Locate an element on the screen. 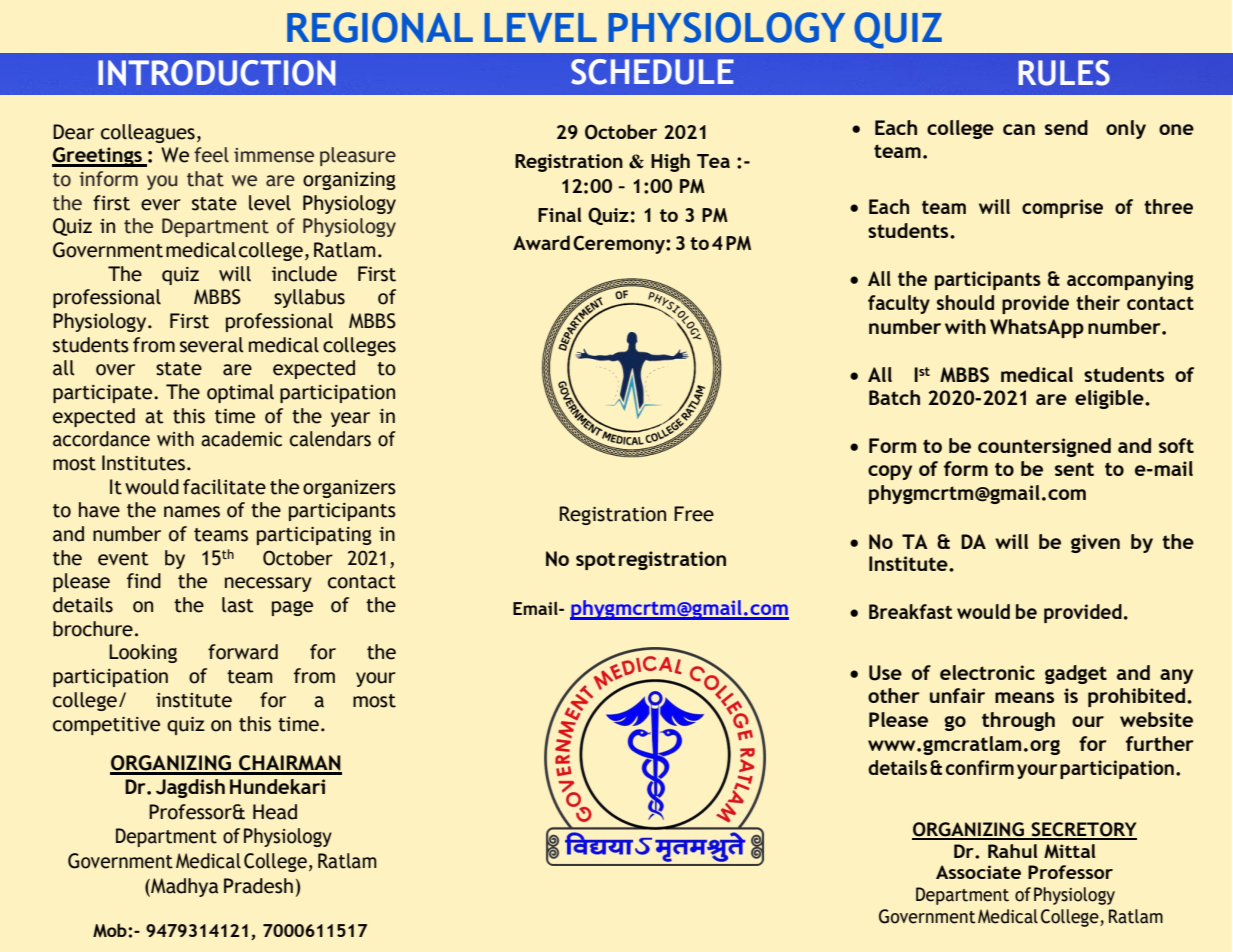 This screenshot has height=952, width=1233. faculty is located at coordinates (899, 304).
